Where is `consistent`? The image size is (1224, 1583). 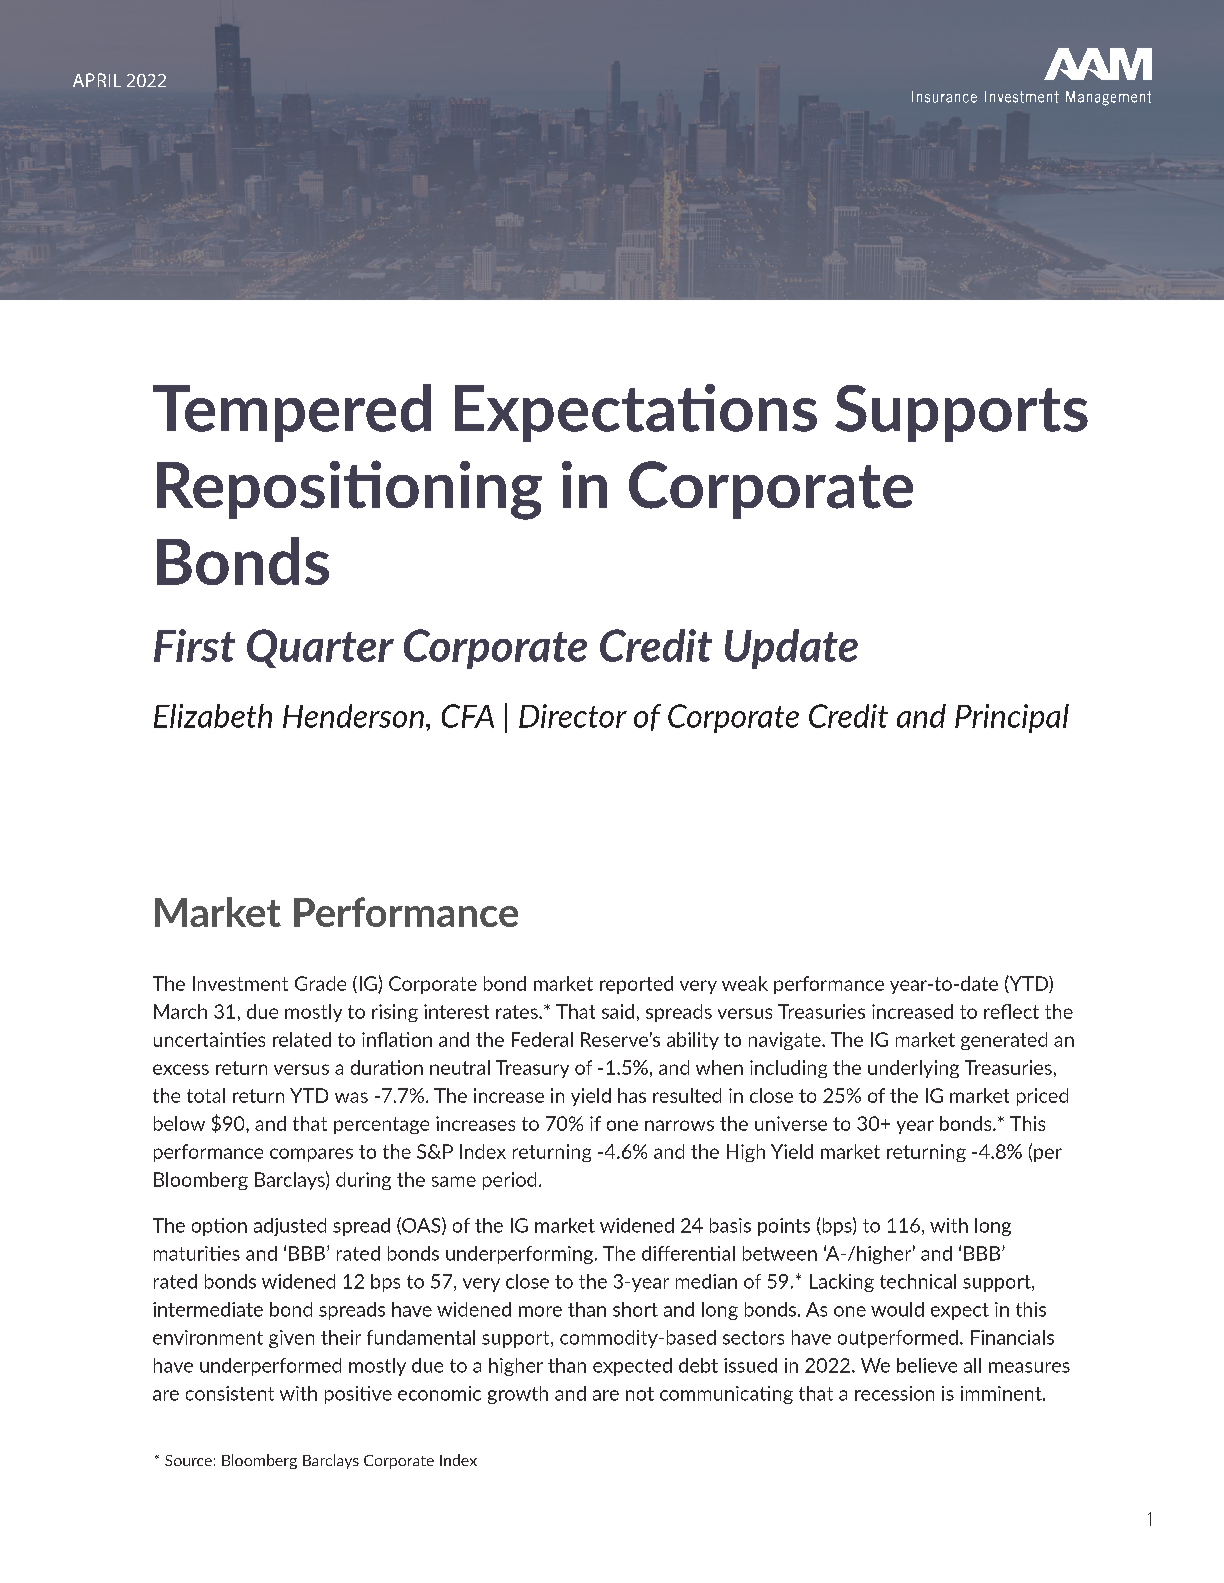
consistent is located at coordinates (230, 1393).
